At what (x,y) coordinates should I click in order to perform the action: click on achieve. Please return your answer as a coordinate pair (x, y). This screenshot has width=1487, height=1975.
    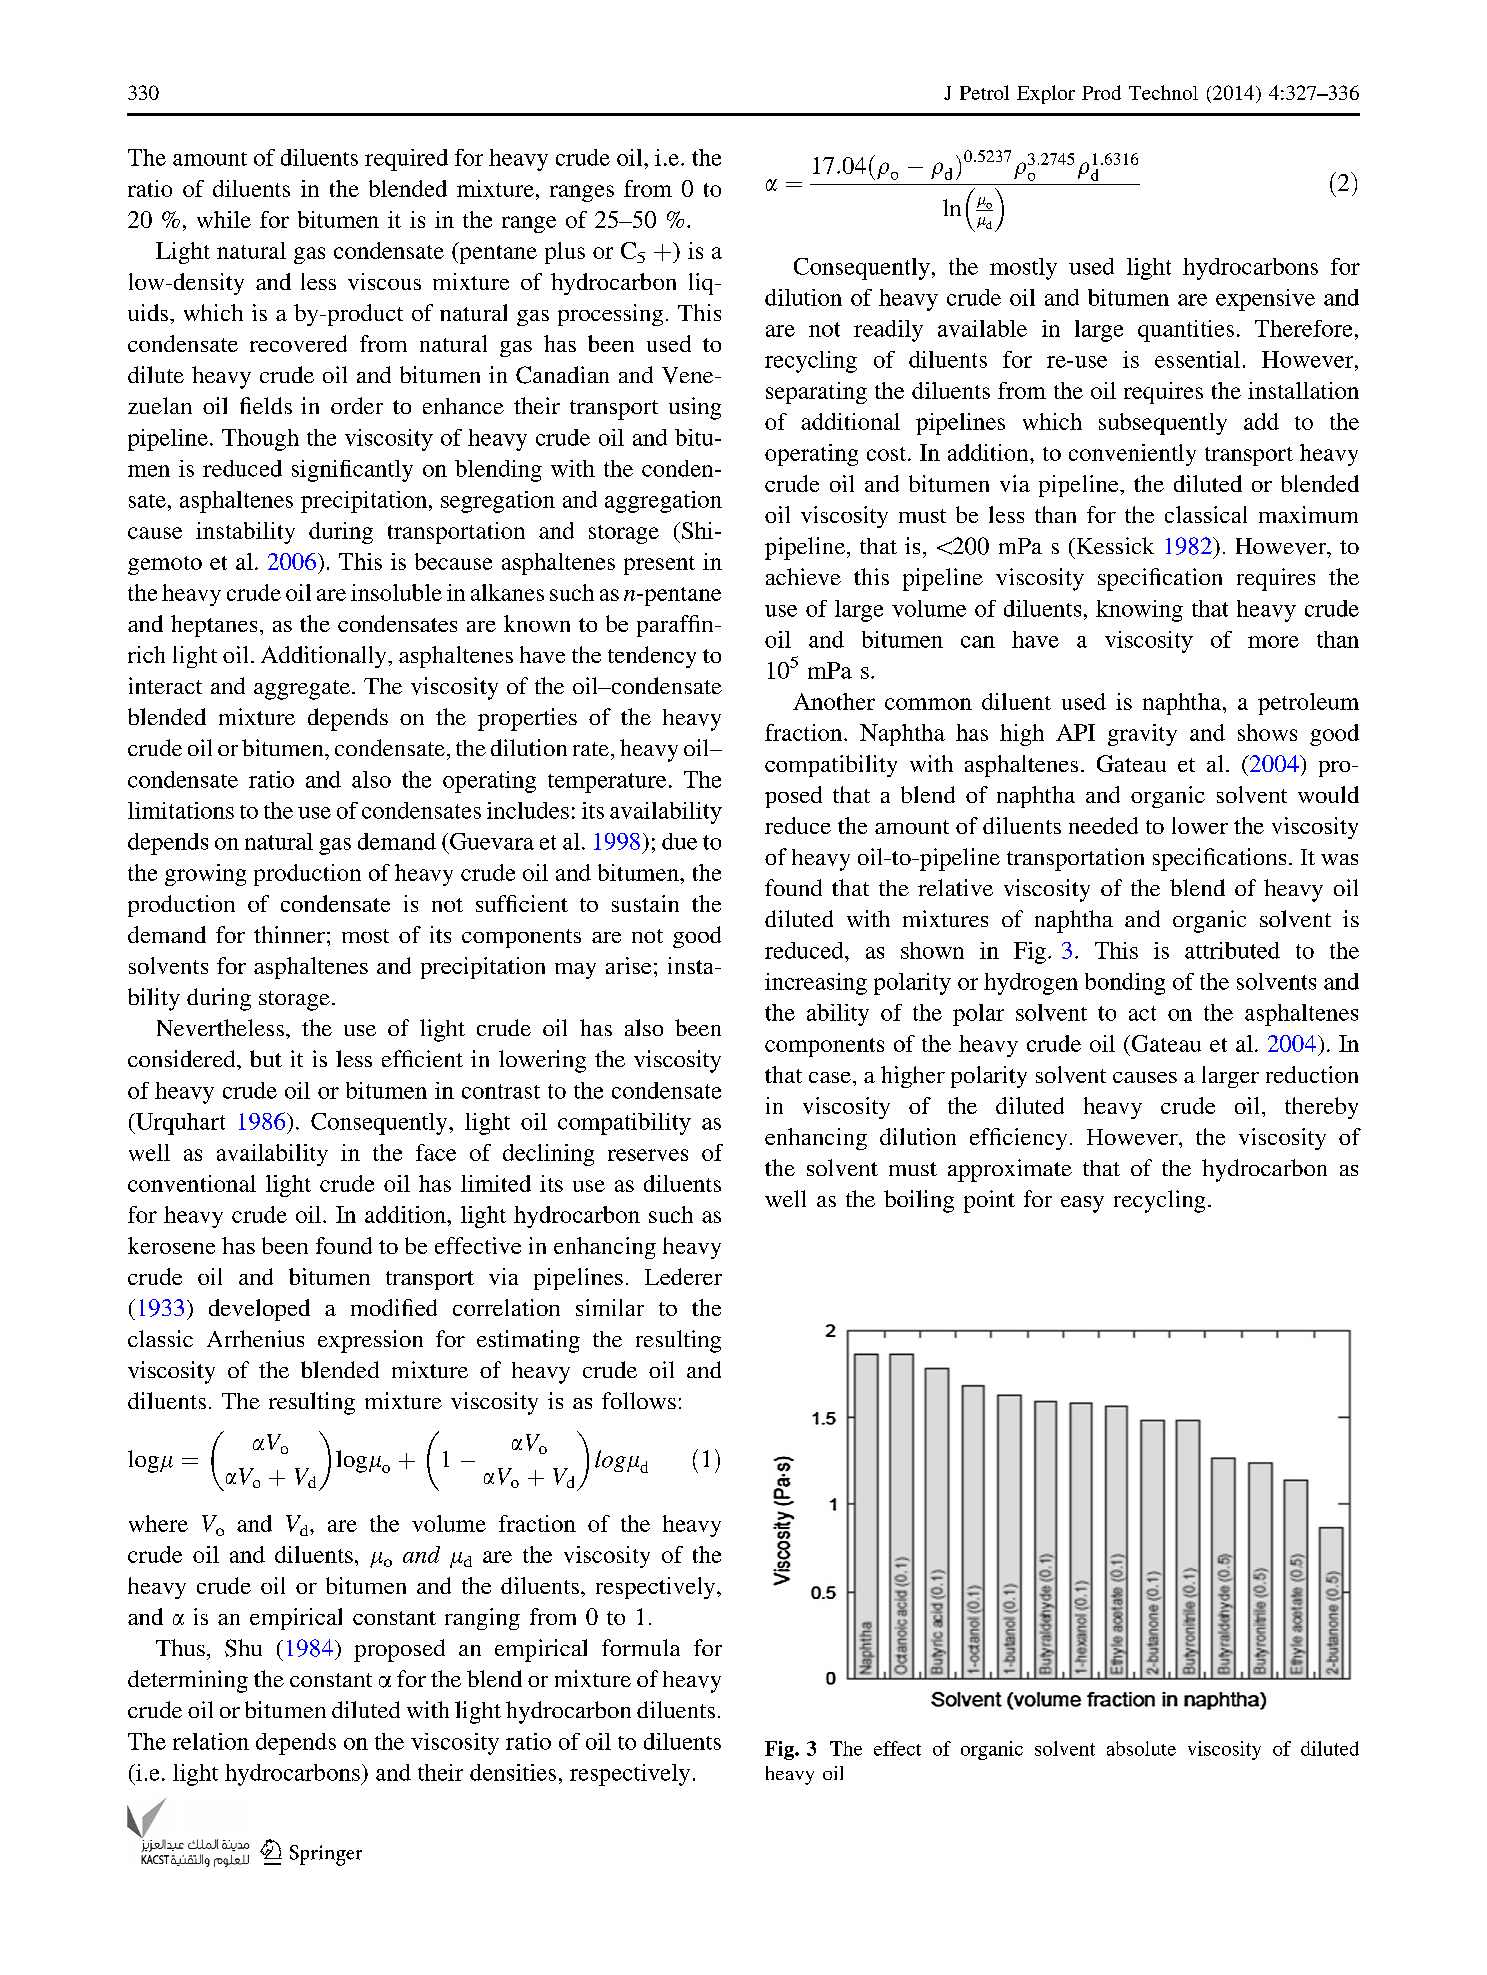
    Looking at the image, I should click on (803, 576).
